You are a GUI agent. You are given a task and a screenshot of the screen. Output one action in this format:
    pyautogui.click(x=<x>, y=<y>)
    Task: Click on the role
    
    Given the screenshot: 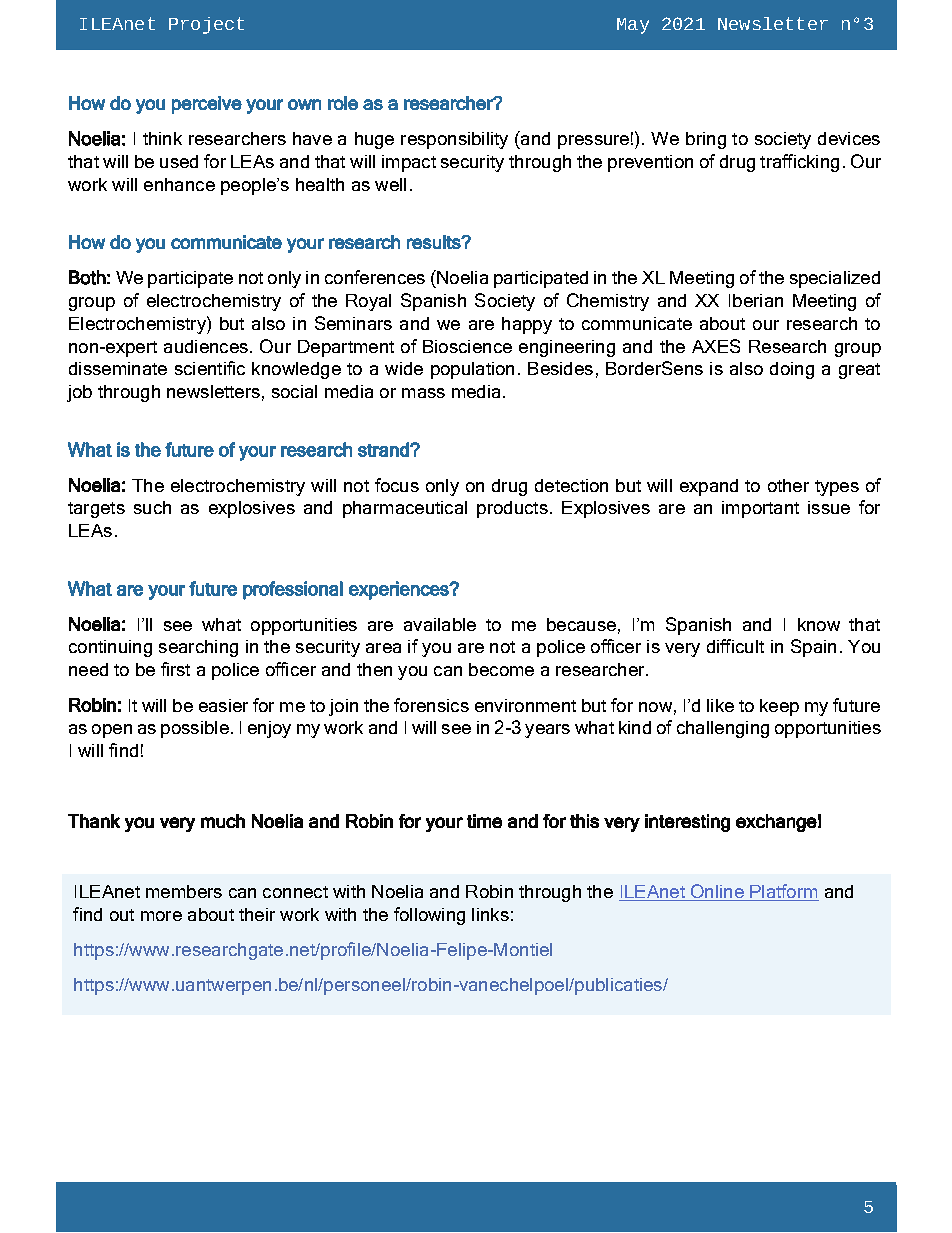 What is the action you would take?
    pyautogui.click(x=343, y=103)
